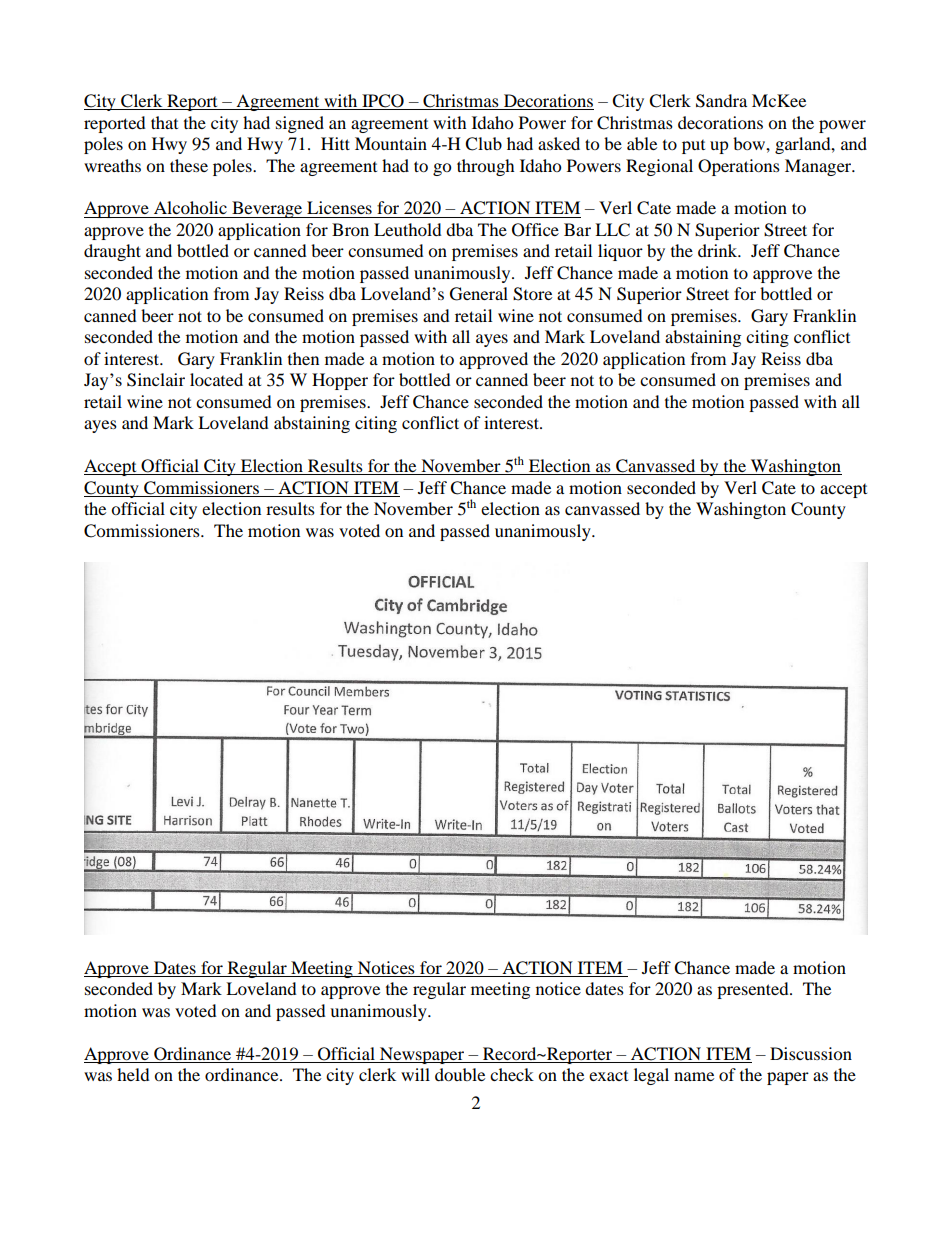 This document has width=952, height=1233. I want to click on held, so click(133, 1074).
